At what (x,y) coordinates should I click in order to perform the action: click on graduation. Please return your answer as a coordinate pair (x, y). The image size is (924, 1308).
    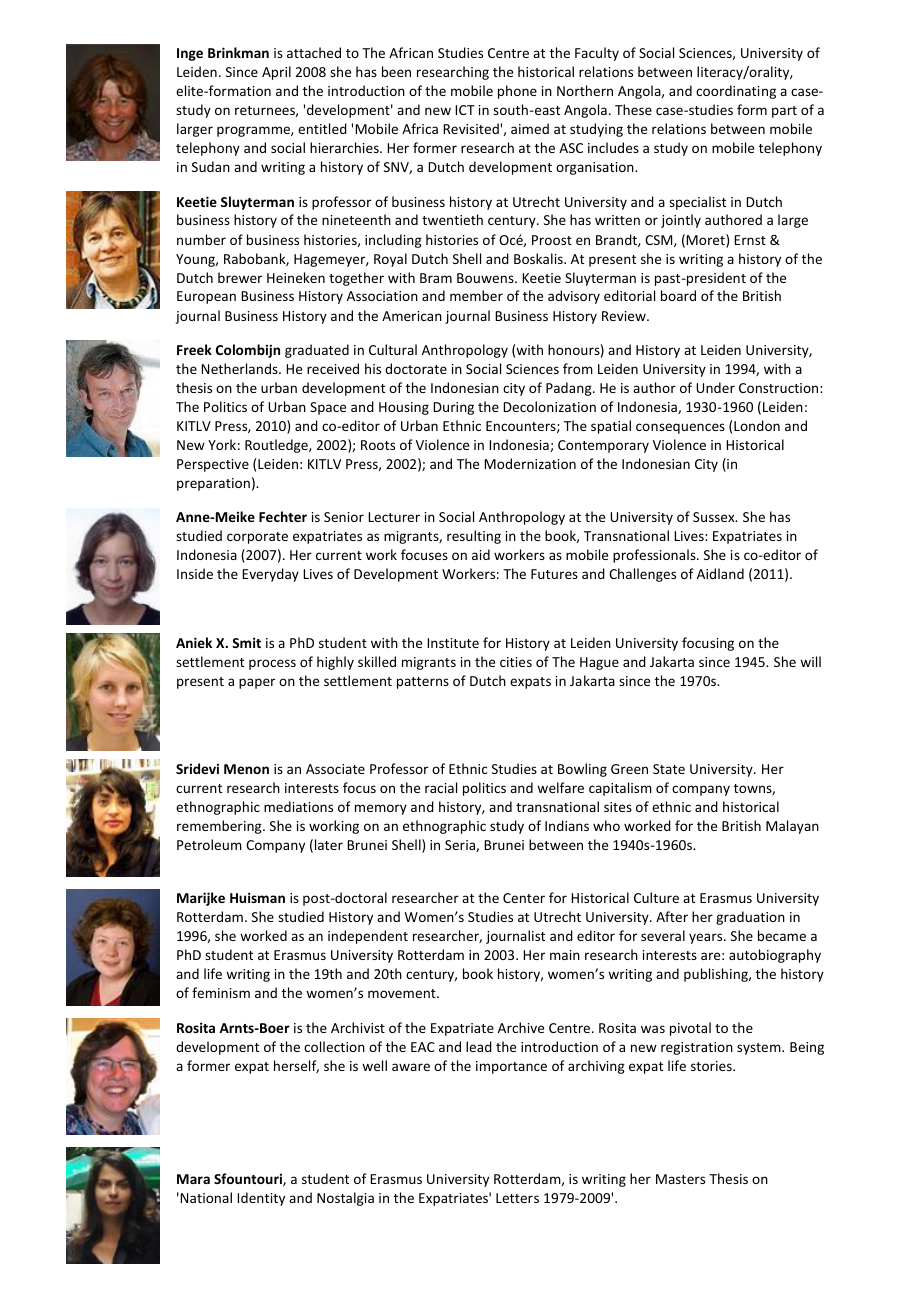
    Looking at the image, I should click on (750, 918).
